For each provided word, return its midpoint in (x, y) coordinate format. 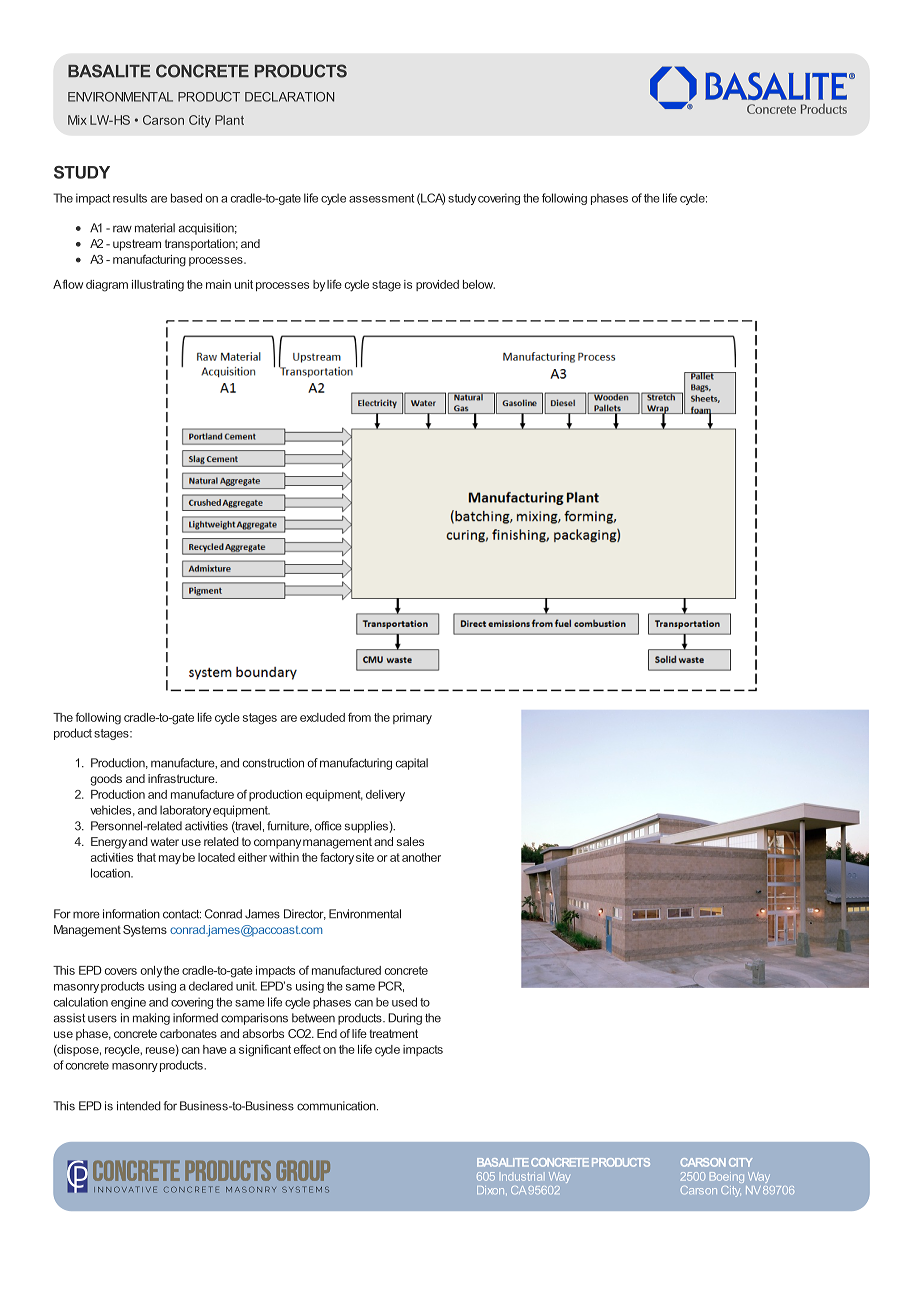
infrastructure (182, 778)
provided (437, 285)
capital (412, 764)
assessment (381, 198)
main (218, 284)
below (479, 284)
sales (410, 841)
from (359, 717)
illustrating (158, 286)
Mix (77, 120)
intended (139, 1106)
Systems (145, 931)
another (421, 857)
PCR (391, 986)
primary (412, 719)
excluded (322, 717)
